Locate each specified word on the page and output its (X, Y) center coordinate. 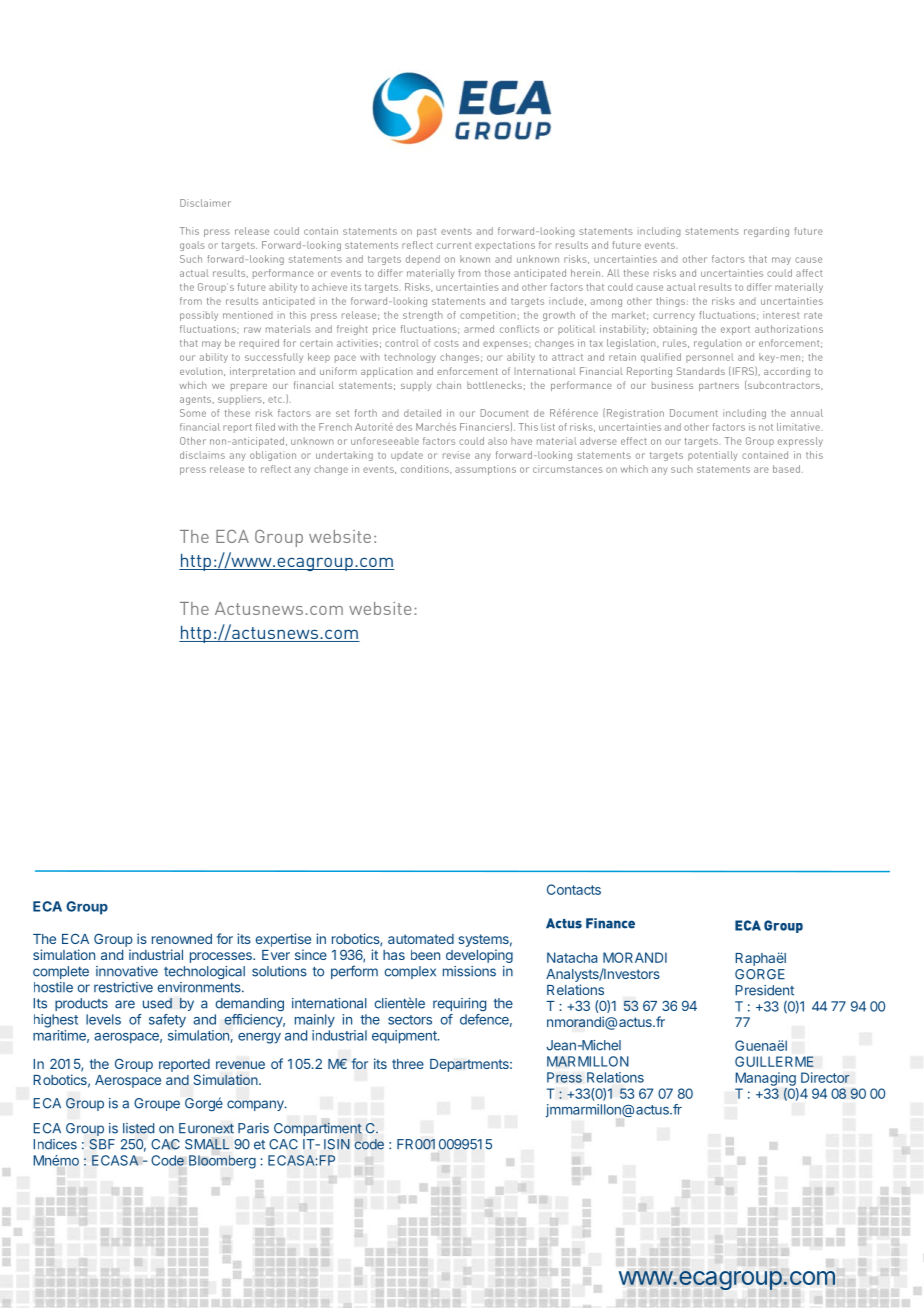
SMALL (207, 1144)
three (408, 1064)
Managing (765, 1079)
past (426, 232)
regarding (766, 232)
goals (192, 246)
